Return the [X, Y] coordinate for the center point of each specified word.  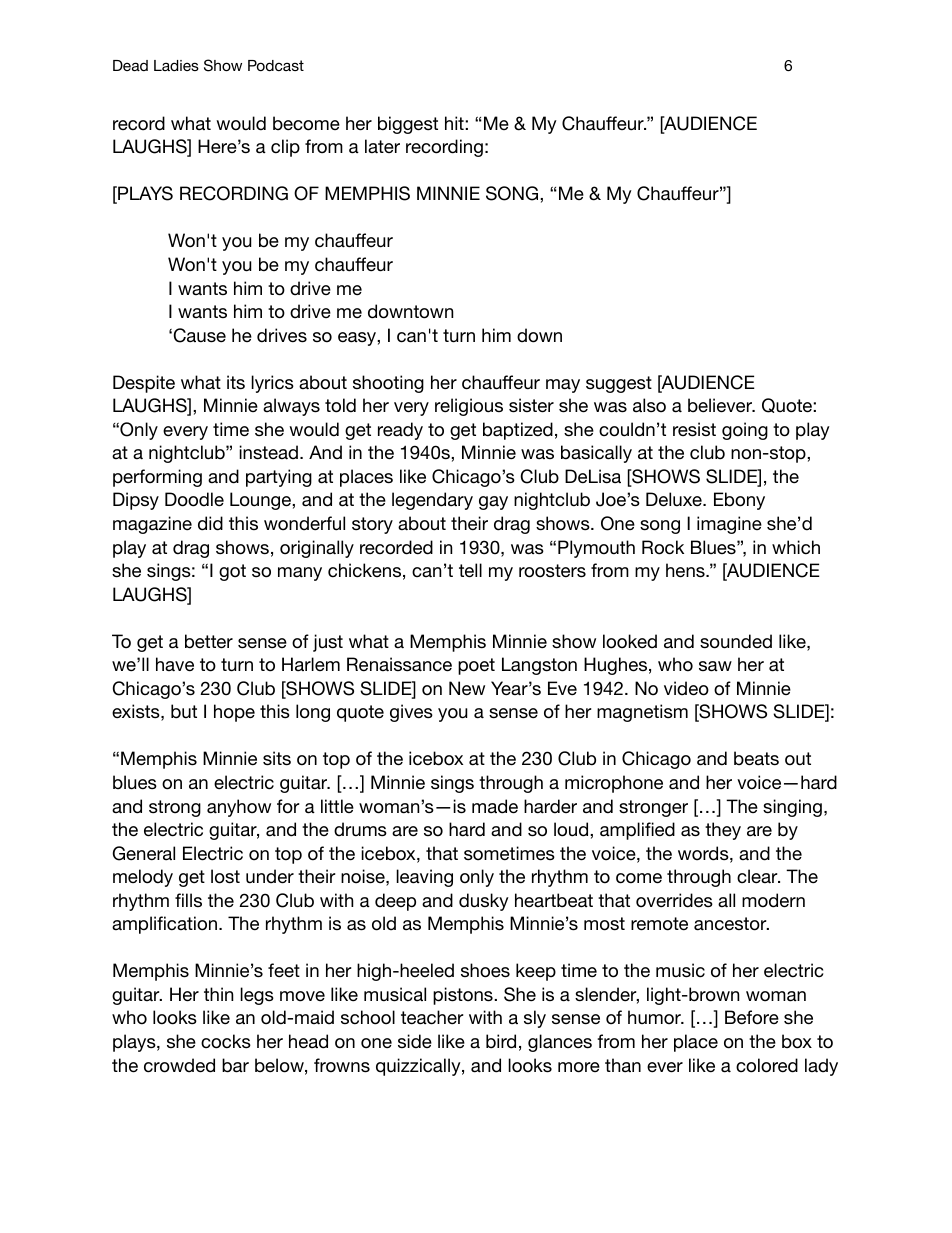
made [495, 806]
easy [358, 339]
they [723, 831]
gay [493, 503]
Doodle [194, 499]
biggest [408, 125]
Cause [200, 335]
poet [476, 666]
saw [715, 666]
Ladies [176, 65]
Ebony [739, 501]
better [209, 641]
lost [225, 876]
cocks [226, 1041]
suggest [619, 384]
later [382, 146]
